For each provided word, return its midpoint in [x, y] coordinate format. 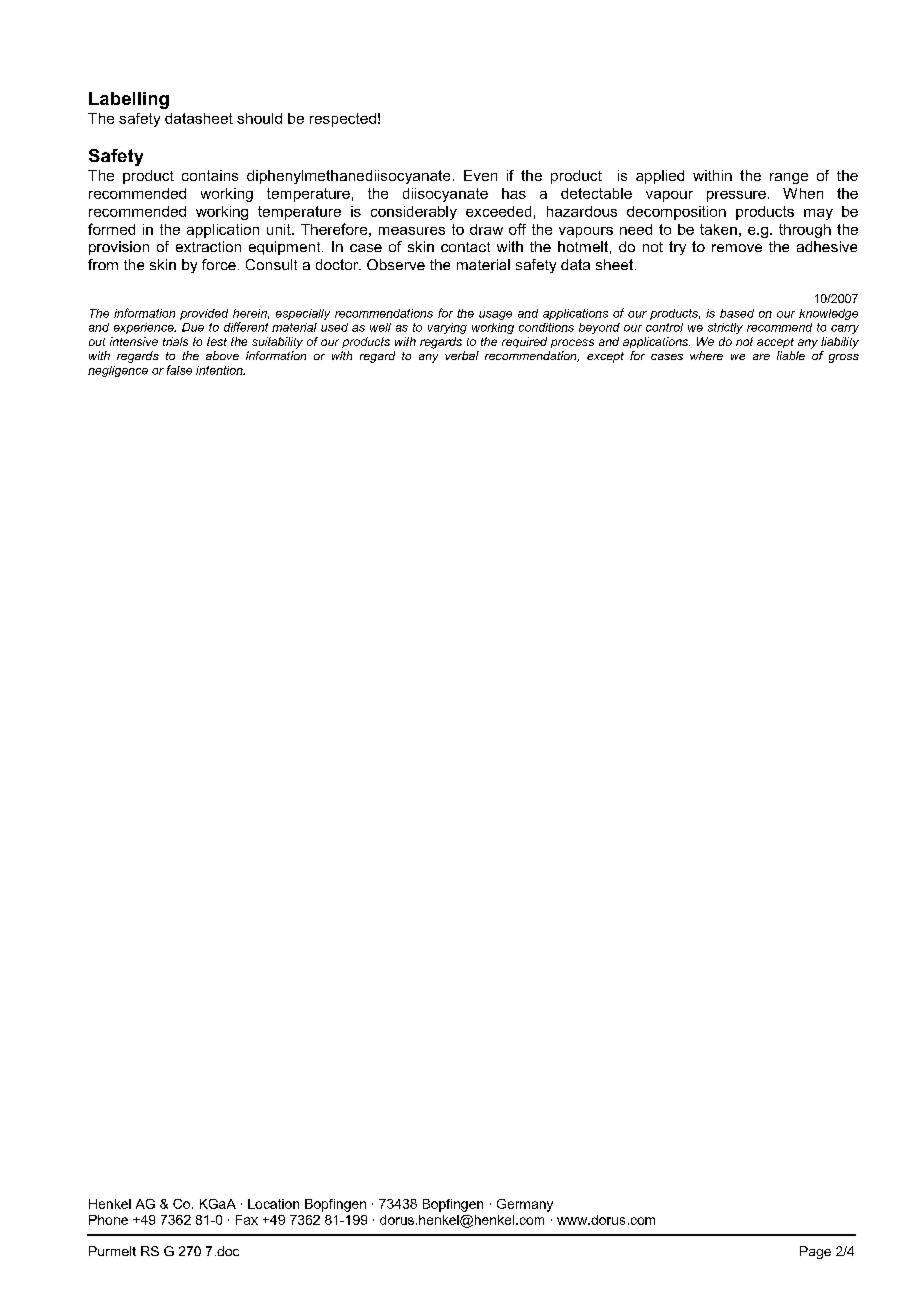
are [761, 357]
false [179, 370]
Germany [525, 1205]
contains [210, 175]
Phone [108, 1220]
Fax [247, 1220]
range [789, 178]
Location [273, 1204]
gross [844, 358]
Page [815, 1252]
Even [480, 175]
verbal [462, 355]
